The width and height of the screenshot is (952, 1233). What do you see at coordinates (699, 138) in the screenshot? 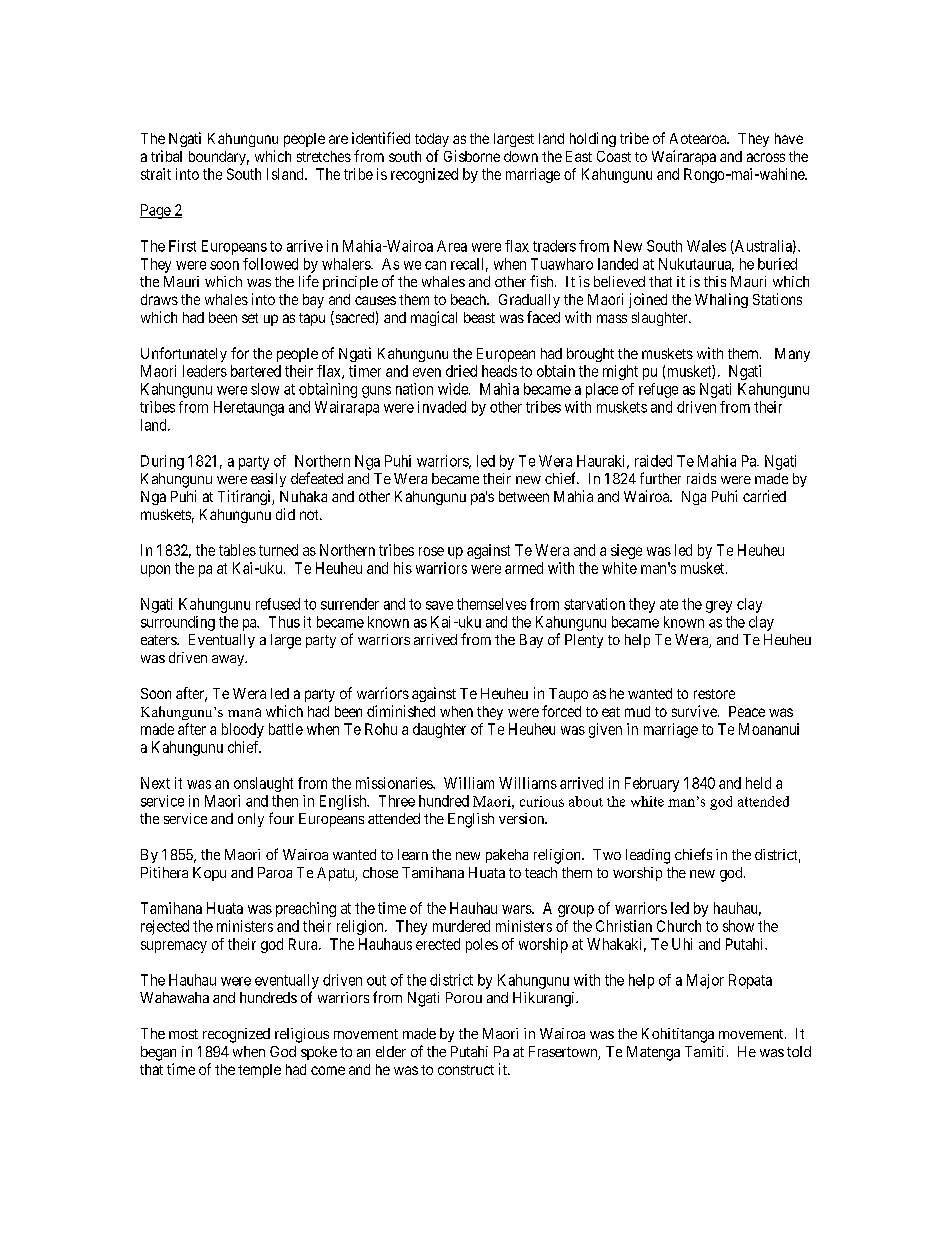
I see `Aotearoa` at bounding box center [699, 138].
